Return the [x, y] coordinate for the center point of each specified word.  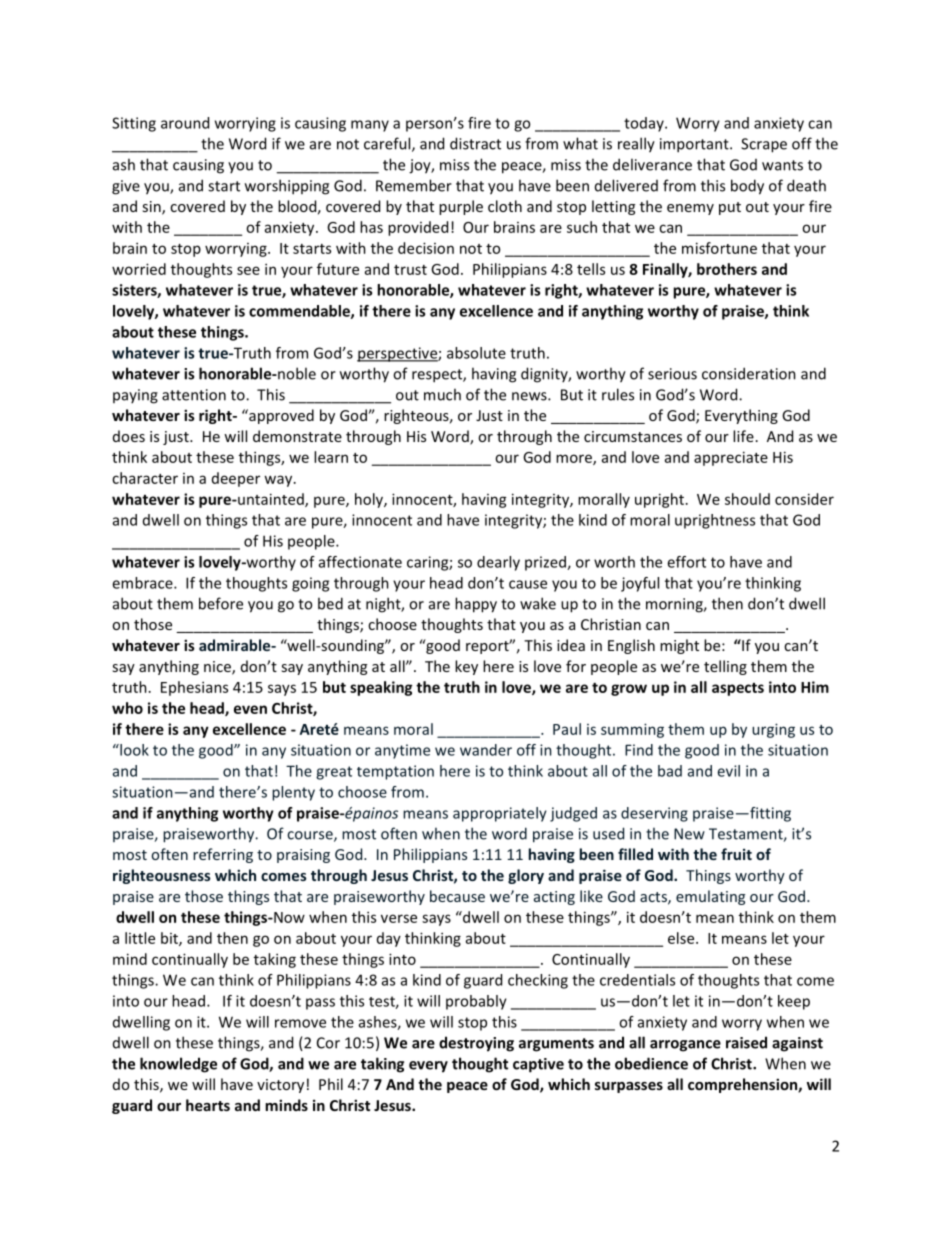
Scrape [764, 145]
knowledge [178, 1065]
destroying [476, 1044]
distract [475, 143]
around [185, 123]
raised [746, 1042]
